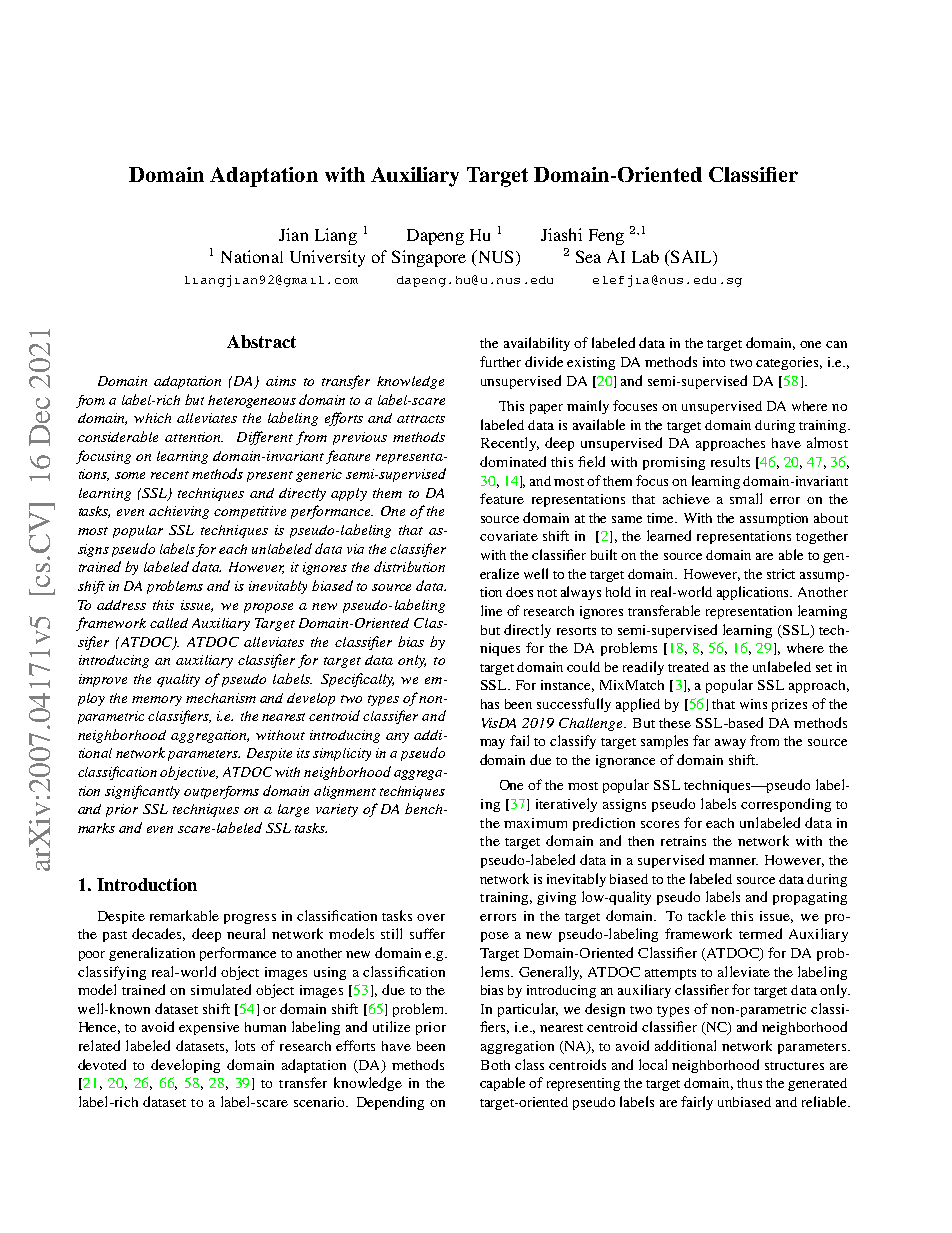  I want to click on covariate, so click(509, 536).
